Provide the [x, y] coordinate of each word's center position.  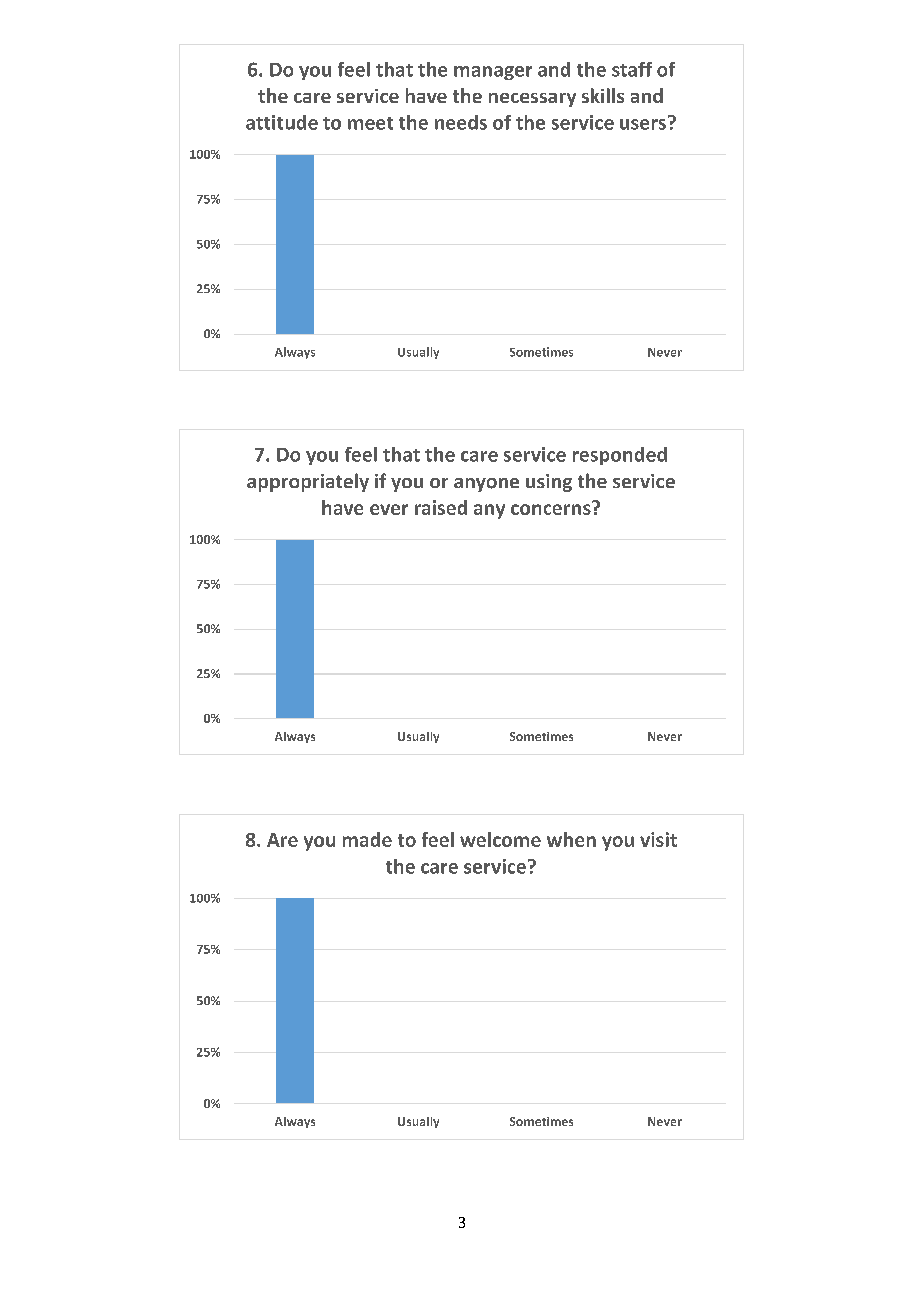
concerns [552, 508]
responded [620, 456]
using [549, 483]
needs [461, 122]
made [367, 839]
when [571, 839]
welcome [500, 839]
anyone [486, 485]
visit [658, 839]
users [643, 124]
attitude [282, 122]
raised [441, 507]
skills [603, 95]
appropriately [308, 482]
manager [493, 73]
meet [370, 123]
